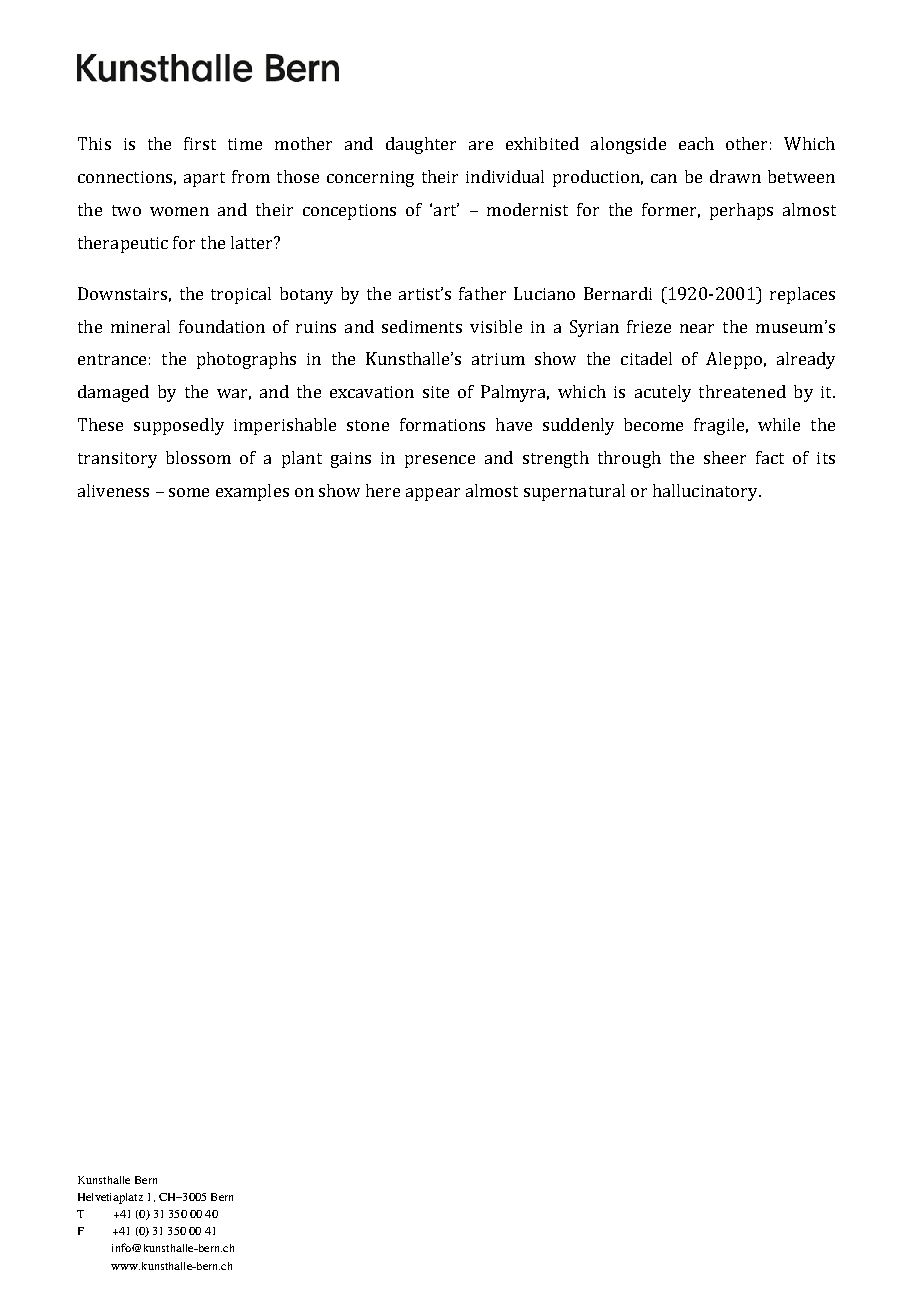 The height and width of the image is (1308, 924). What do you see at coordinates (189, 492) in the image?
I see `some` at bounding box center [189, 492].
